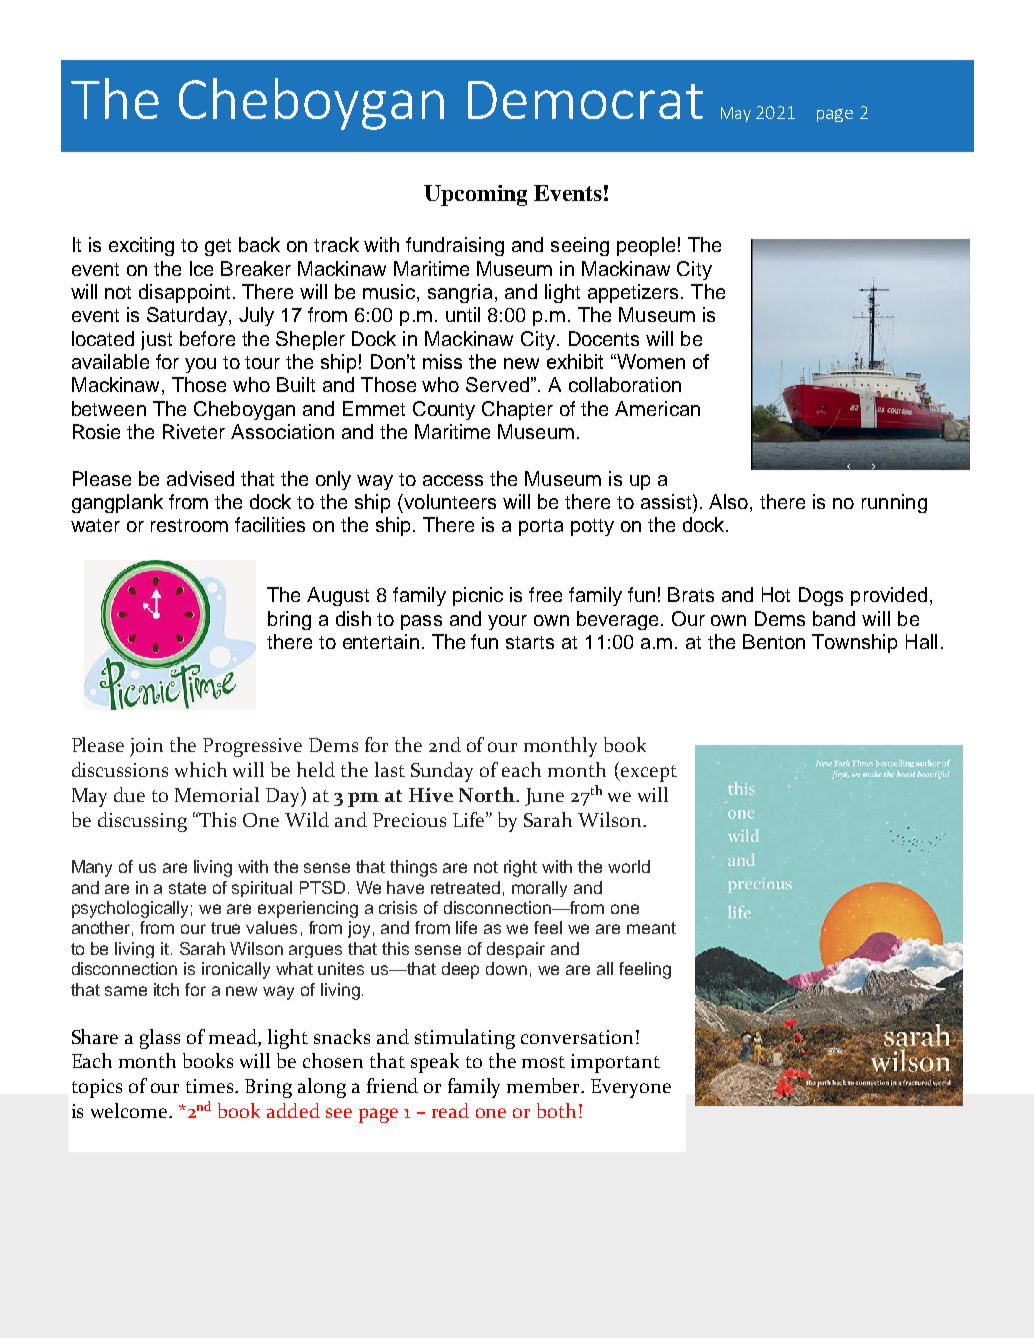 This screenshot has width=1034, height=1338. I want to click on Dogs, so click(821, 596).
